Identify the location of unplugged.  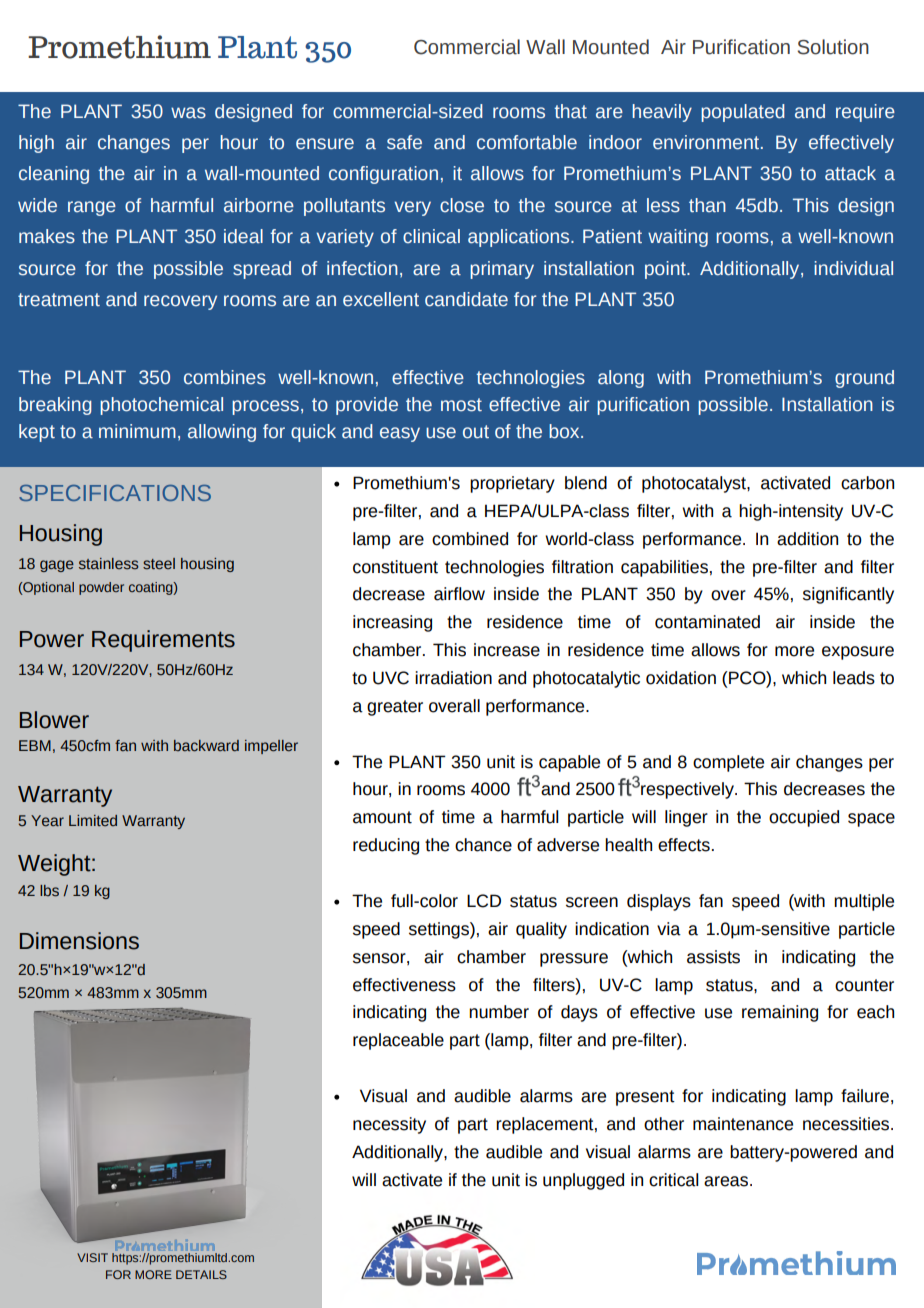
(583, 1181).
